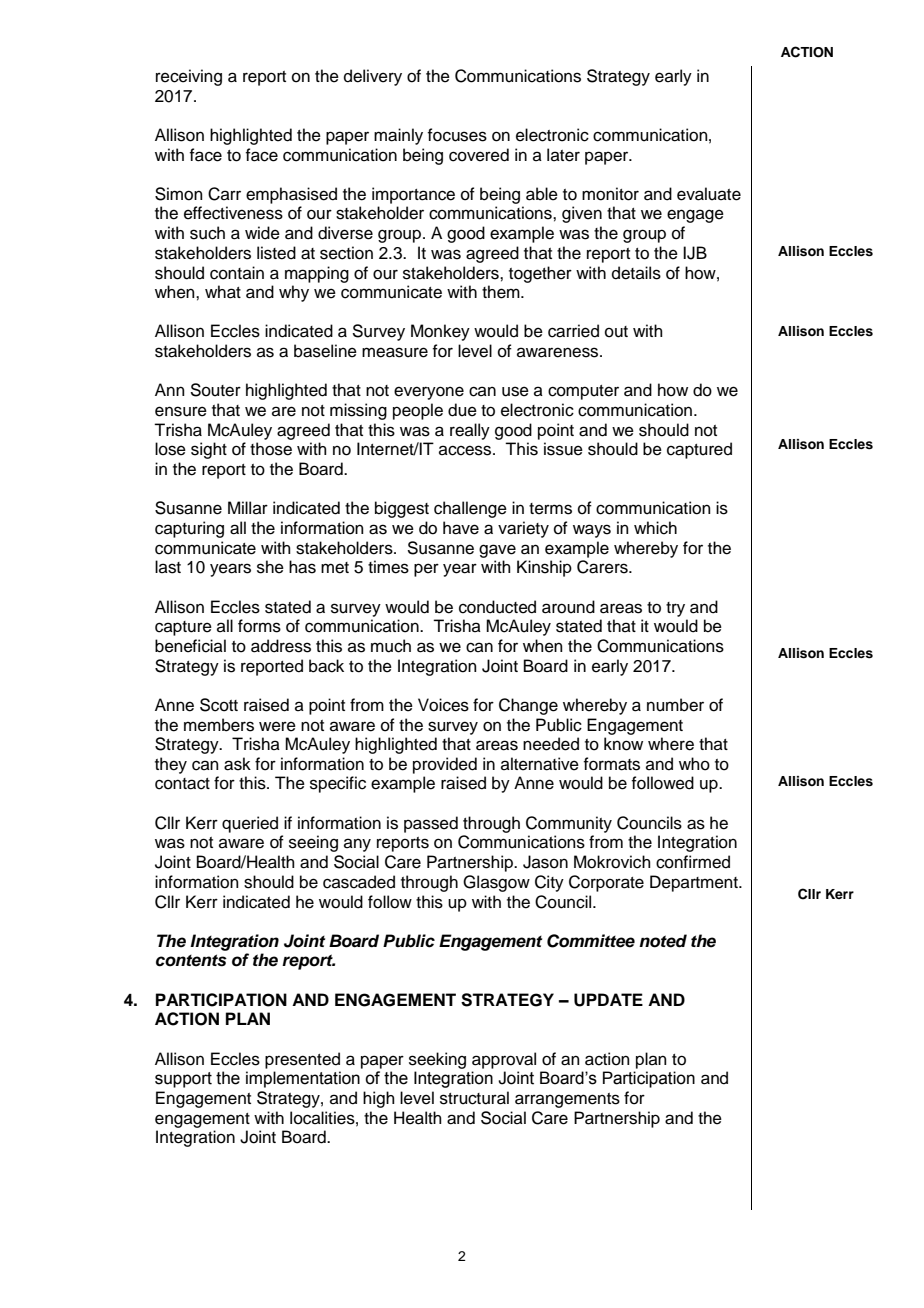 The image size is (924, 1308). Describe the element at coordinates (457, 135) in the image. I see `focuses` at that location.
